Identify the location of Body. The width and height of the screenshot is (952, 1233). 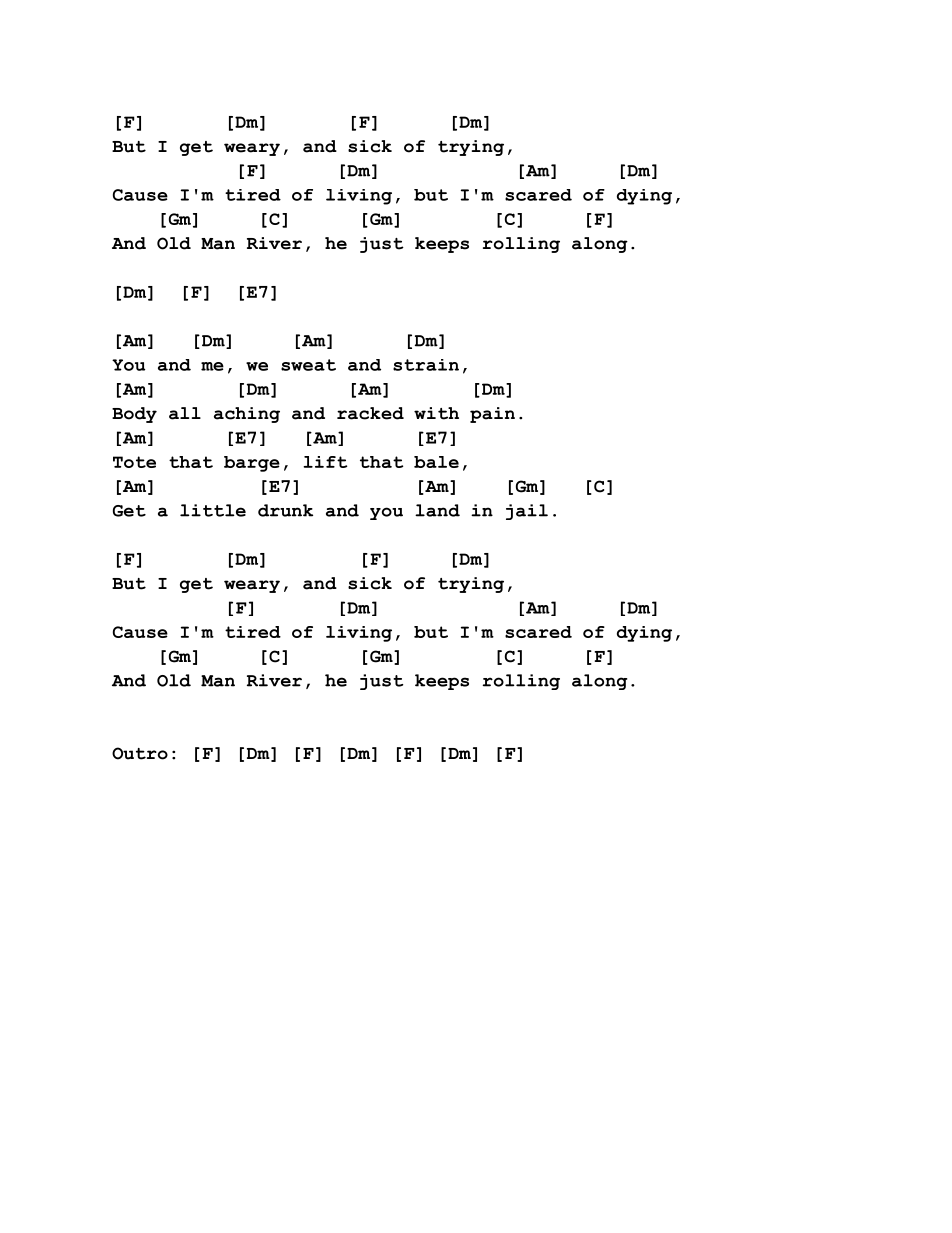
(134, 415).
